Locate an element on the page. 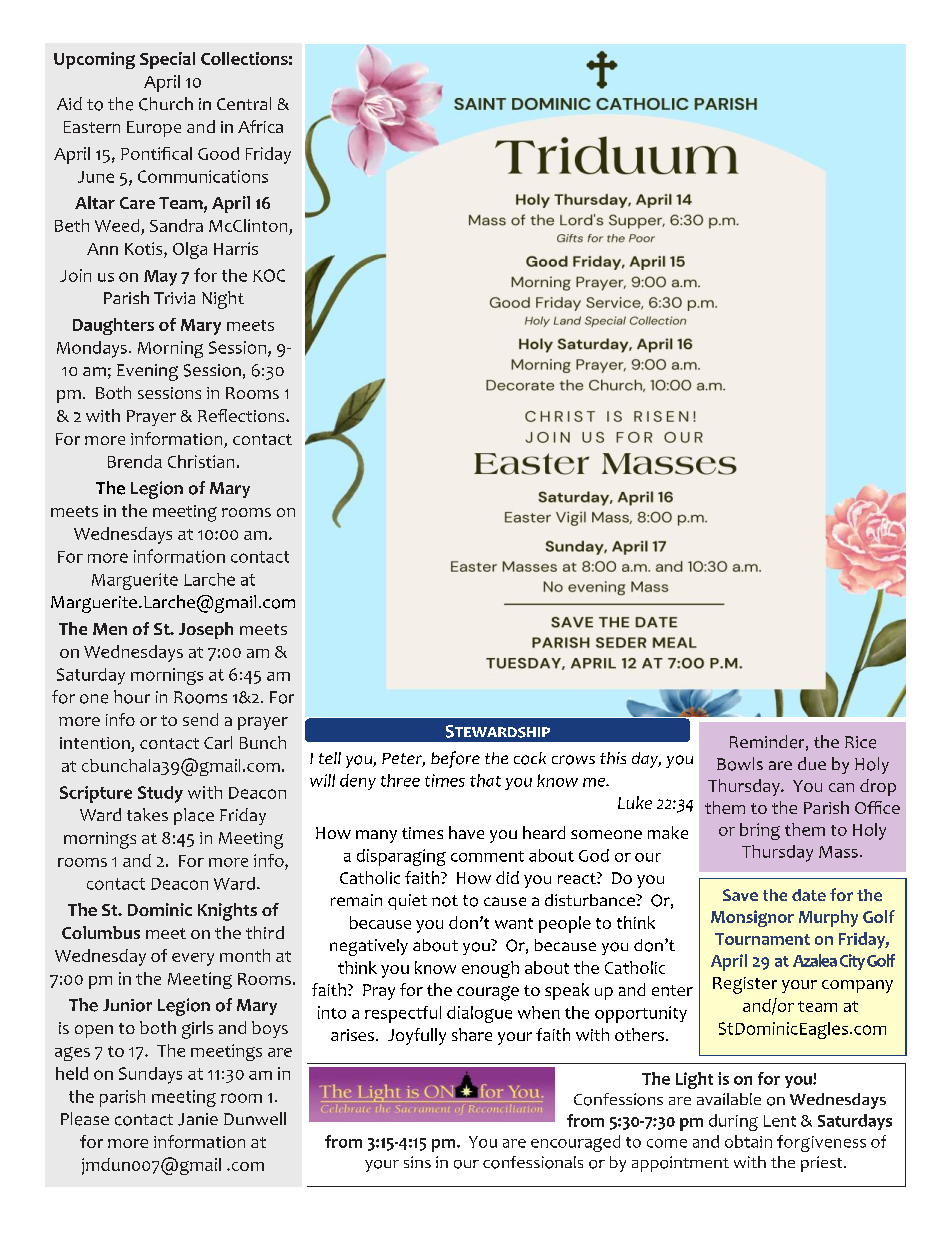 This document has height=1233, width=952. comment is located at coordinates (487, 856).
